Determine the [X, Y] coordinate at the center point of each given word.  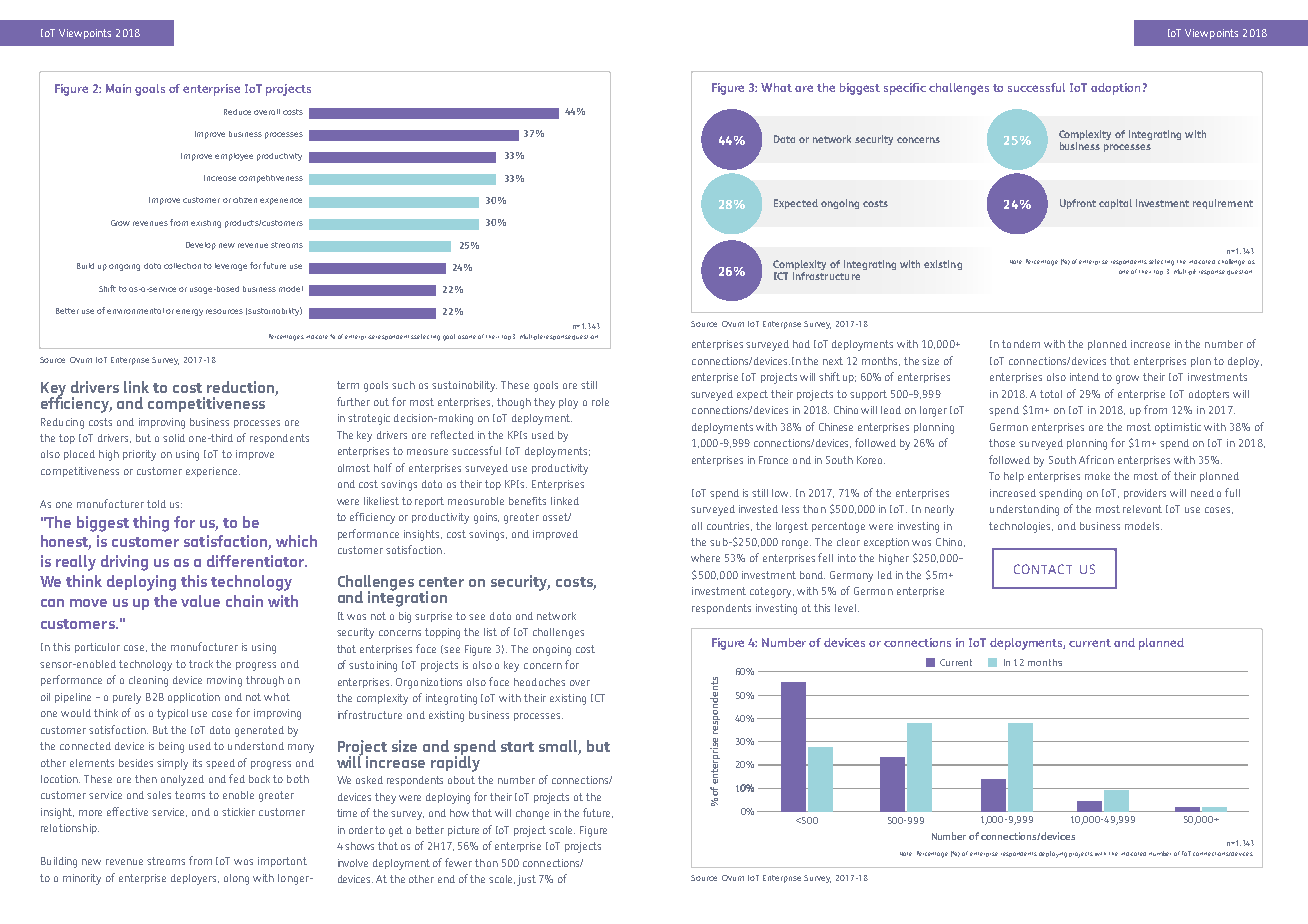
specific [905, 89]
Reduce [237, 112]
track [201, 664]
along [236, 879]
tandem [1021, 344]
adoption [1115, 89]
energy [189, 312]
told [156, 504]
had [801, 344]
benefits [527, 501]
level [847, 608]
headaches [539, 682]
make [1097, 476]
